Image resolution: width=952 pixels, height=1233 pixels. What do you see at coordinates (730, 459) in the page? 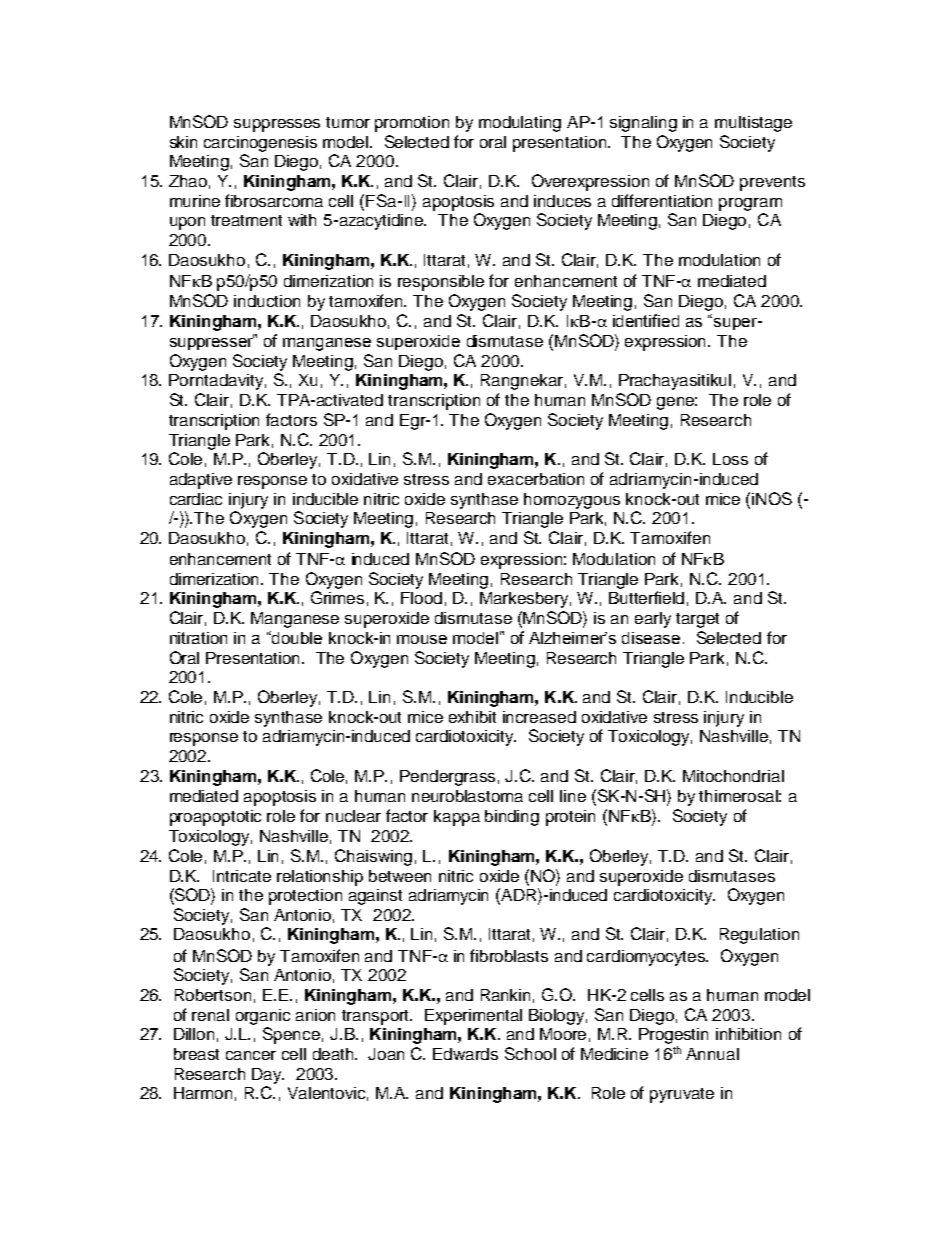
I see `Loss` at bounding box center [730, 459].
